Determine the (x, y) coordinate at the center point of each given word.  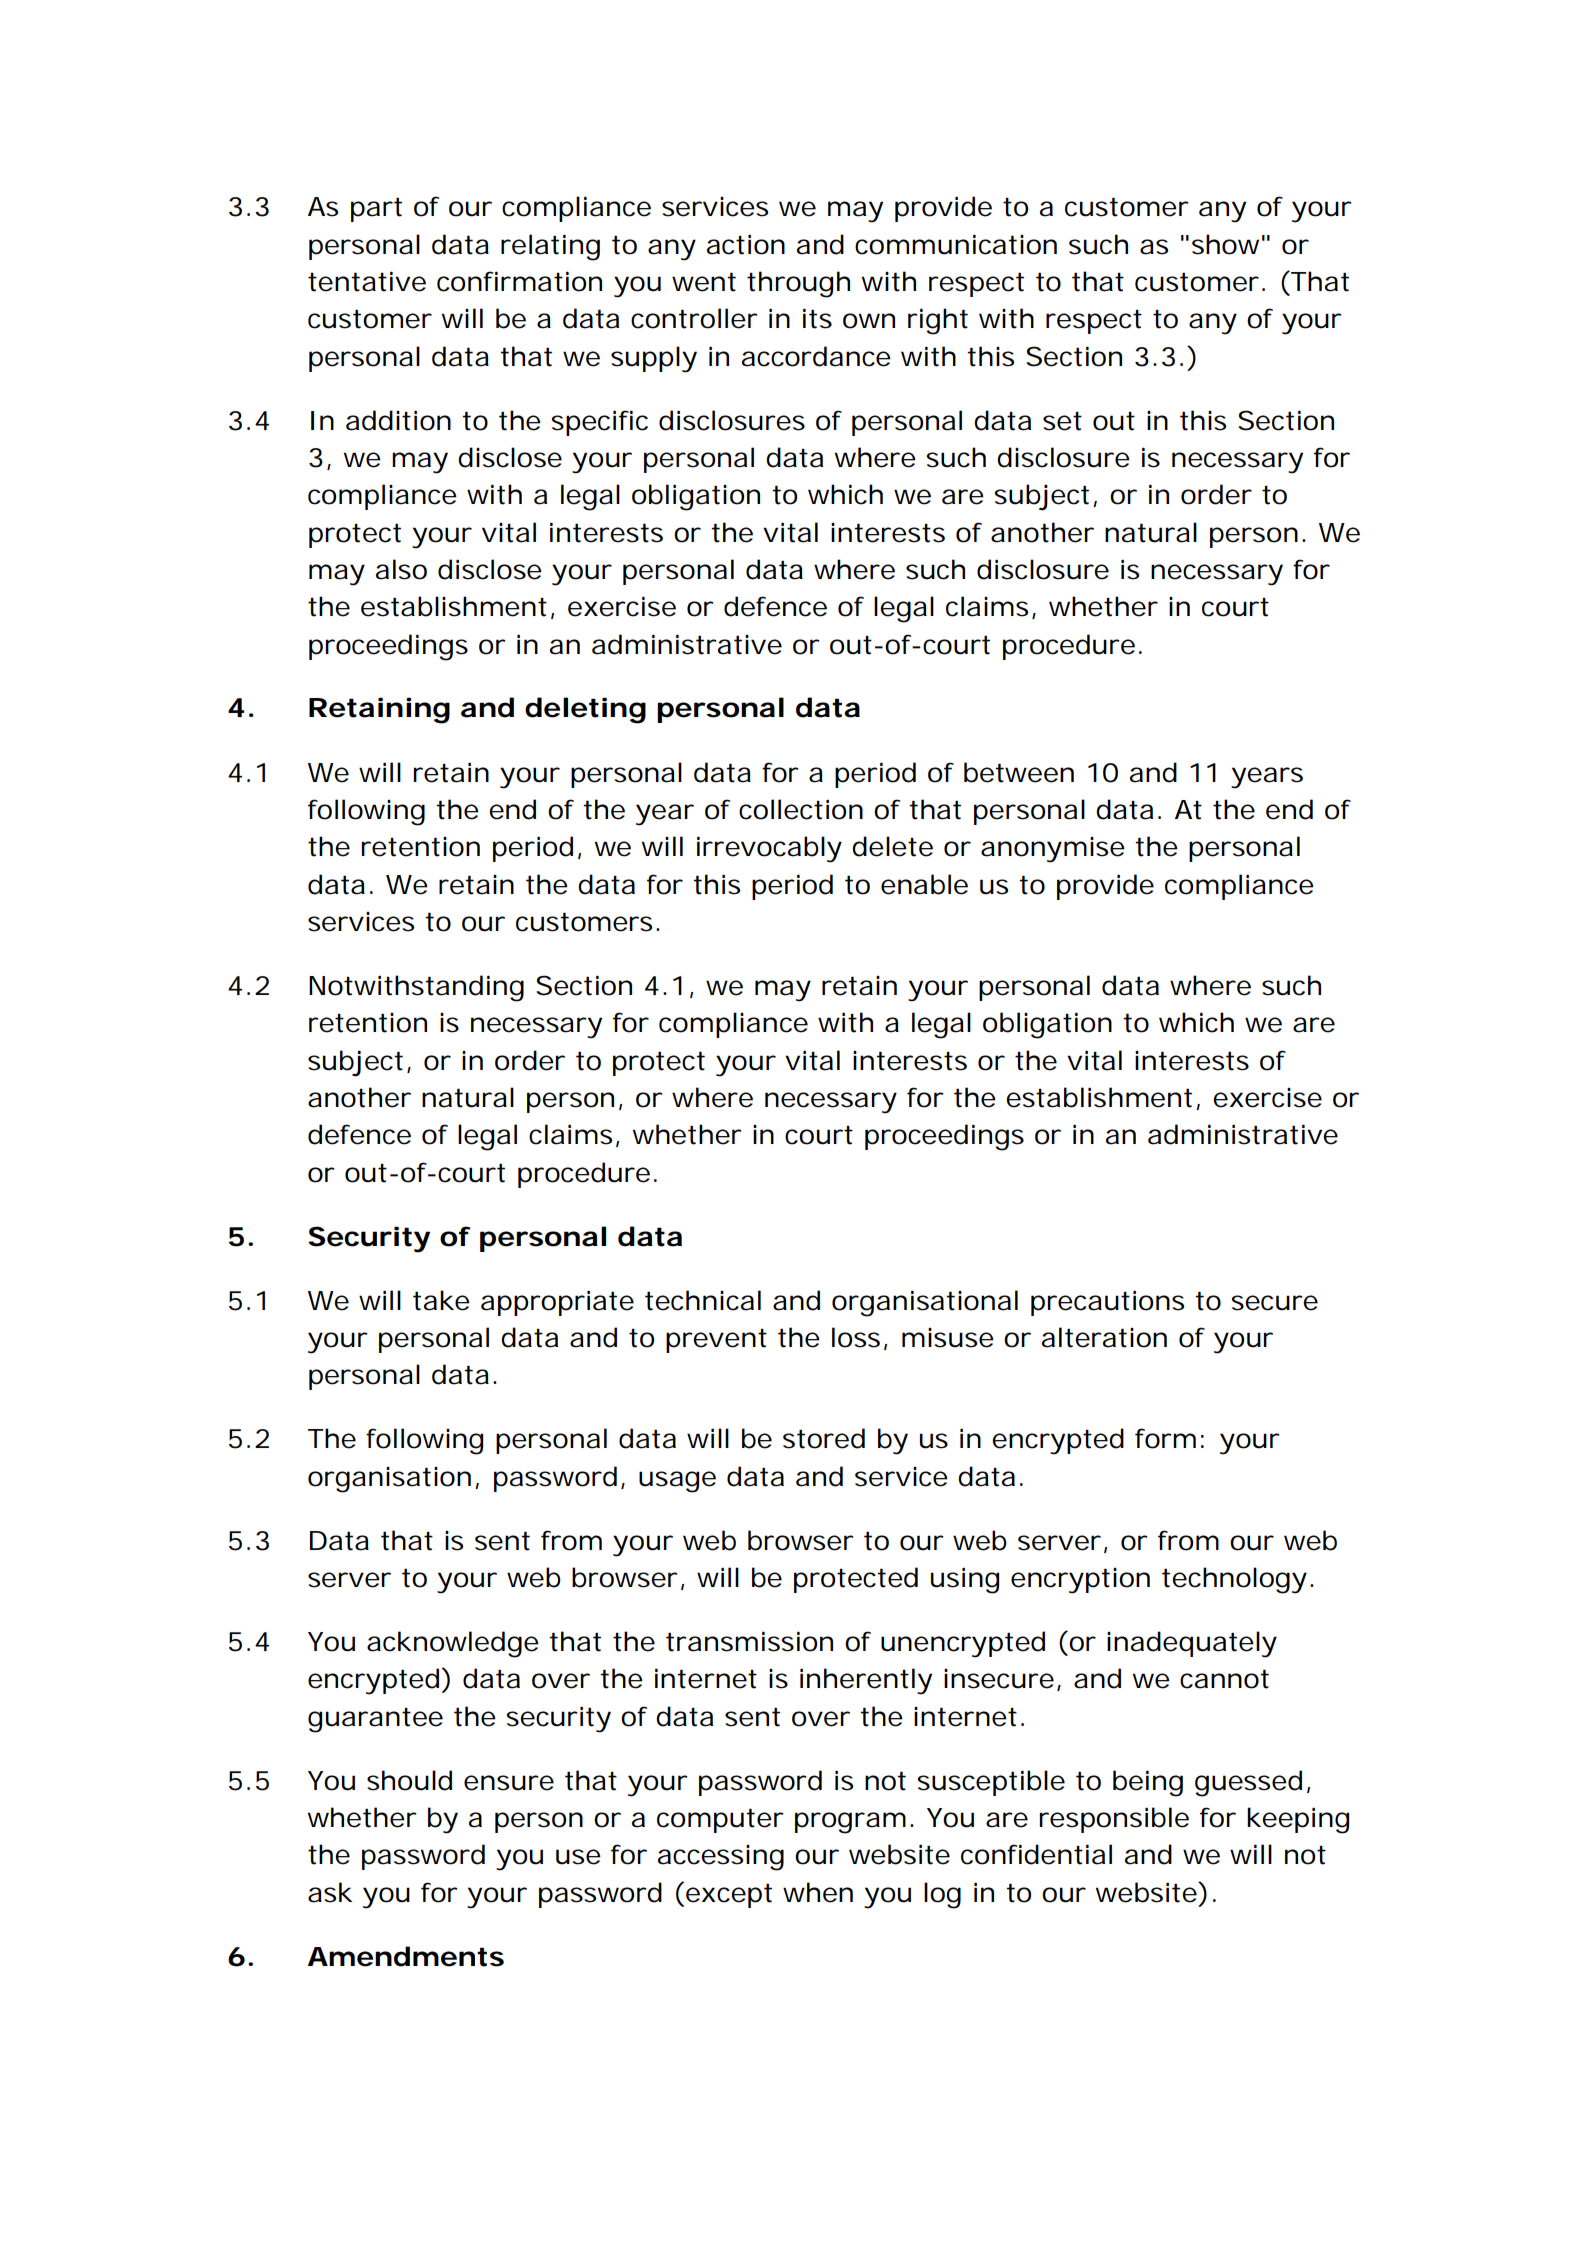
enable (924, 884)
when (818, 1892)
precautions (1107, 1303)
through (798, 284)
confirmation (519, 281)
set (1062, 421)
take (441, 1300)
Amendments (406, 1956)
